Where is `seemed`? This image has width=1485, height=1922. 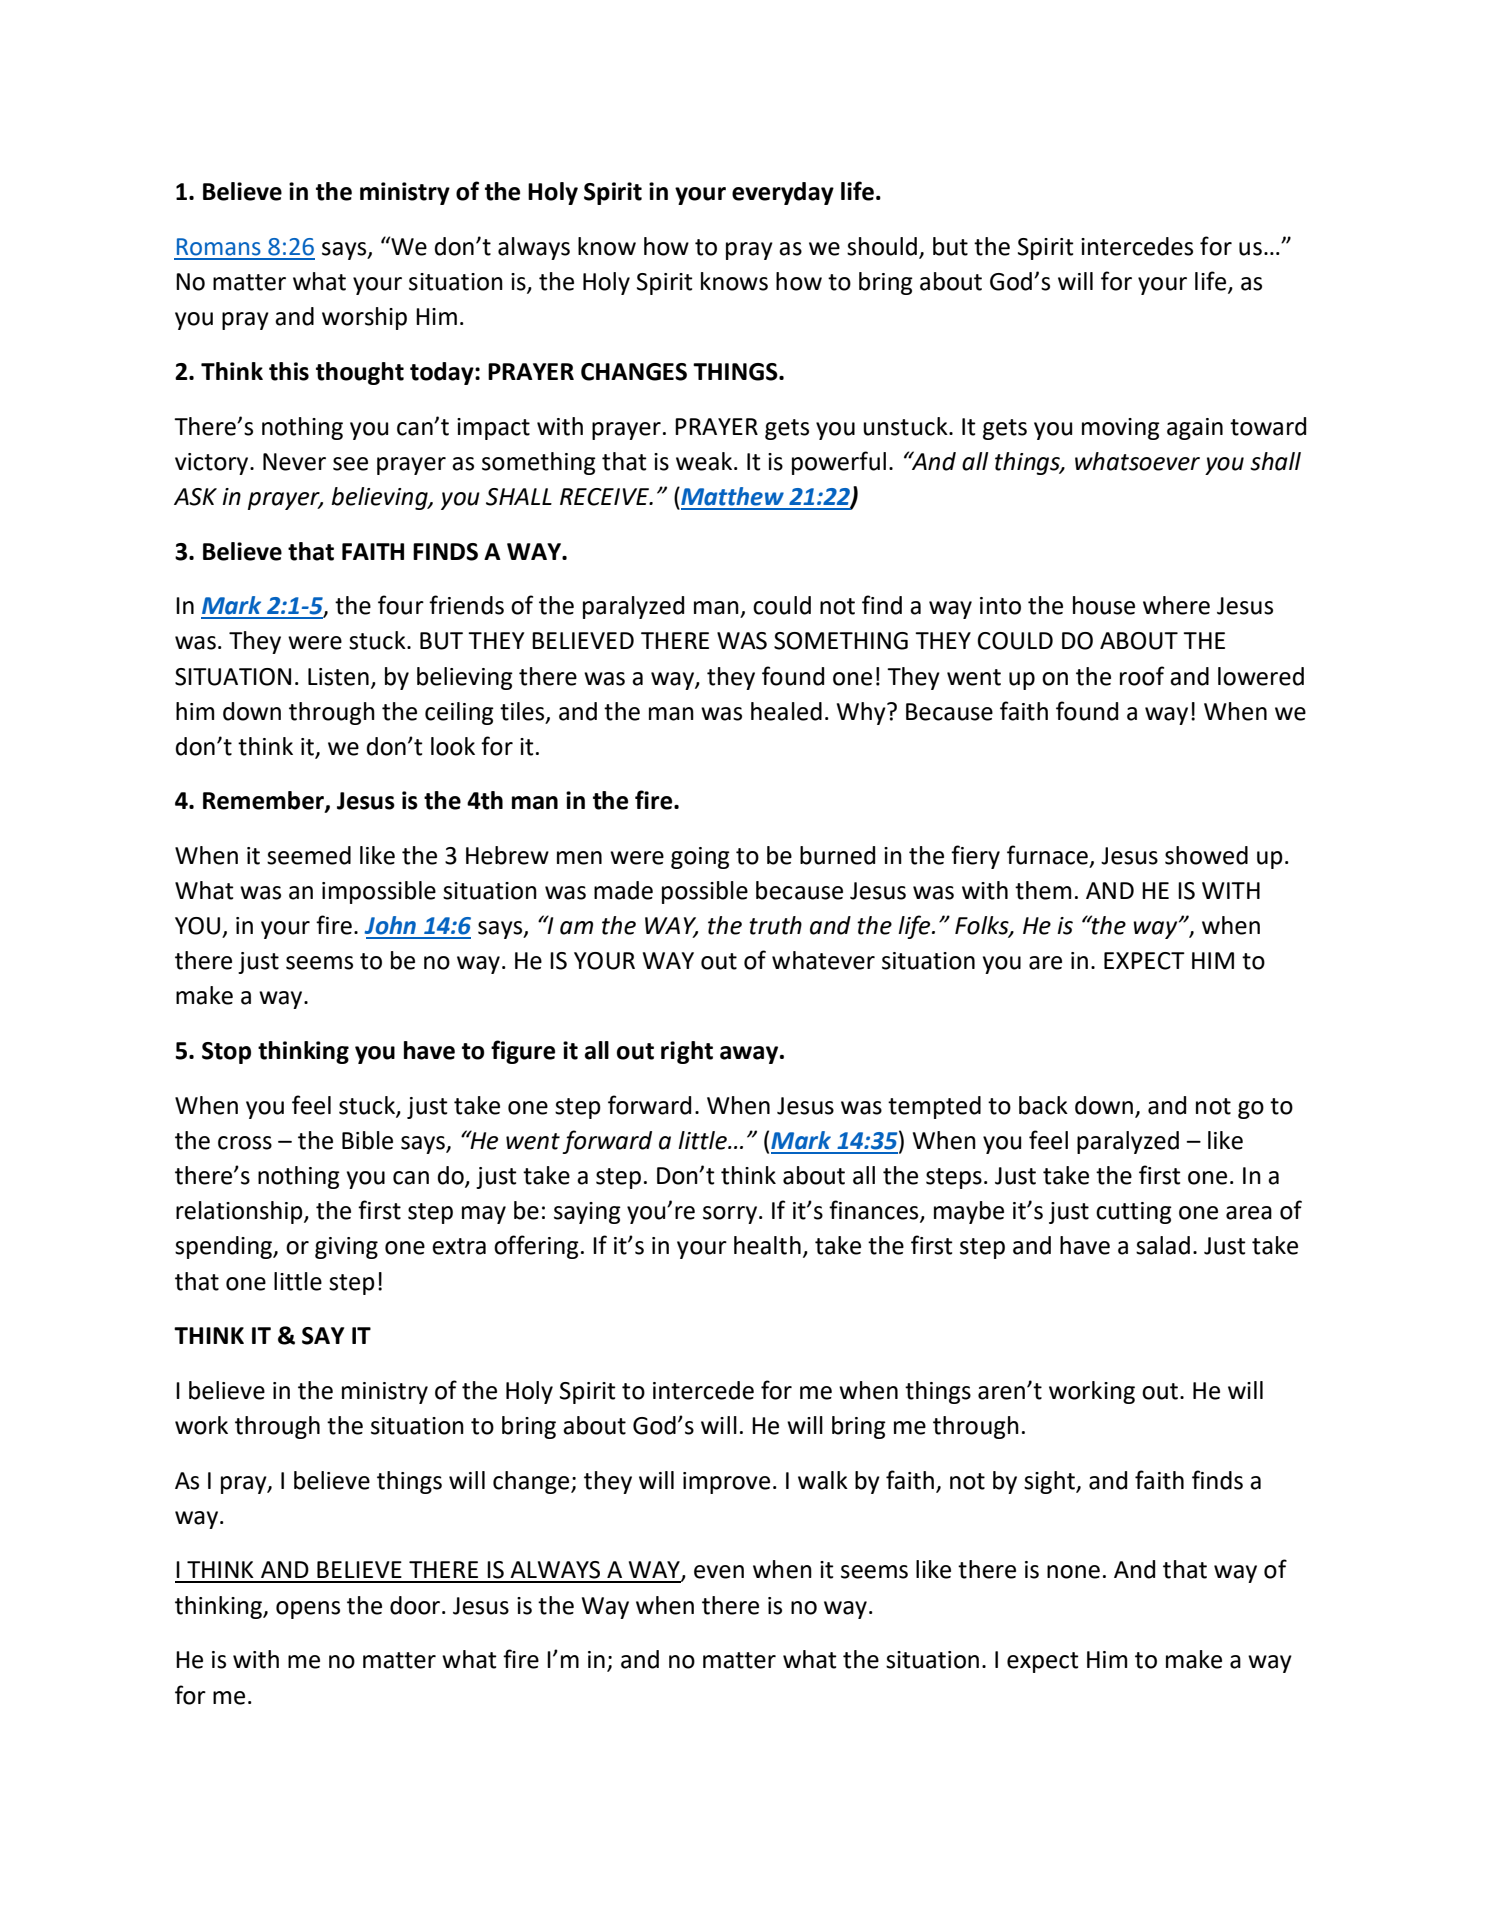 seemed is located at coordinates (309, 855).
